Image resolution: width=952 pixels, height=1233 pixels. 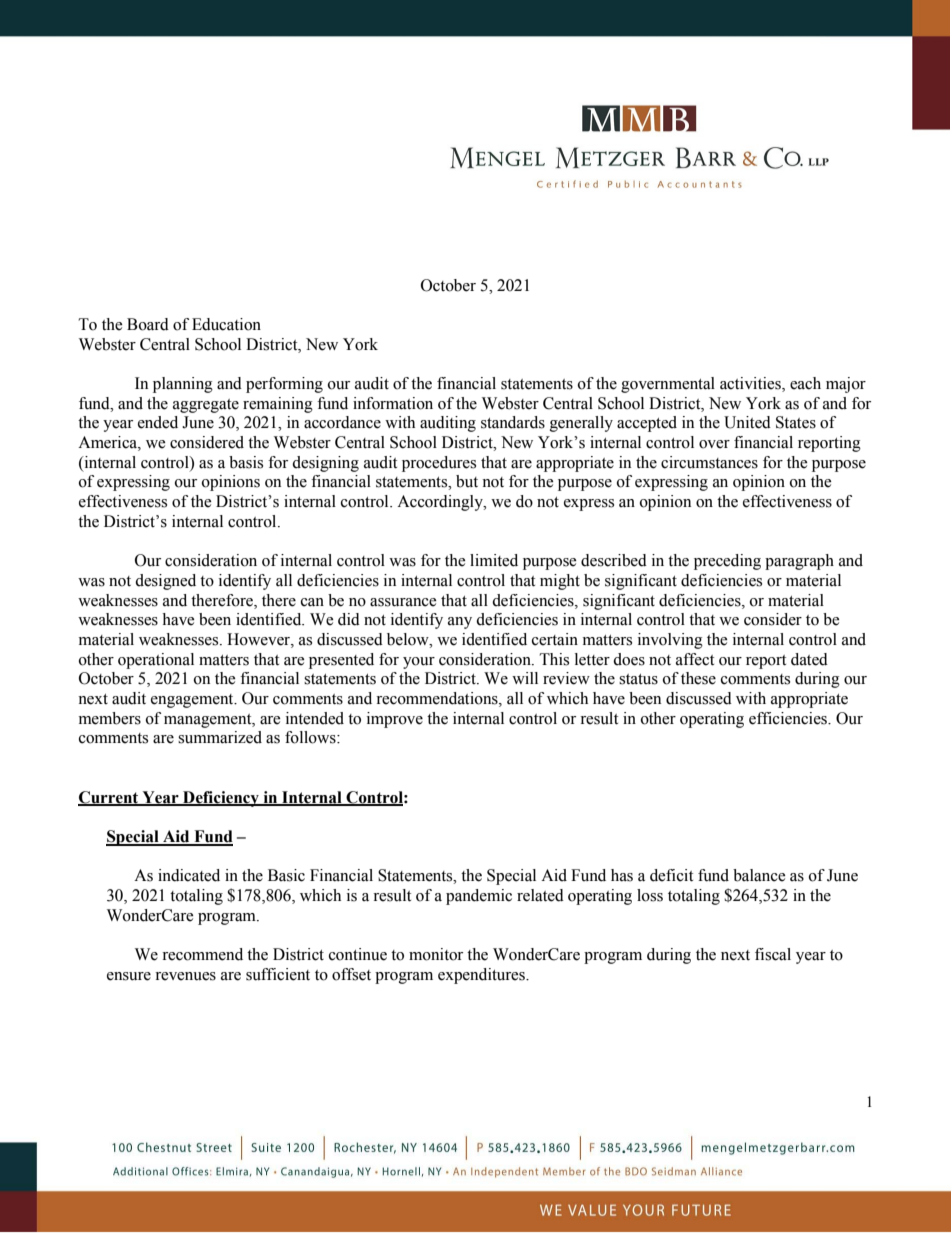 I want to click on dated, so click(x=809, y=659).
